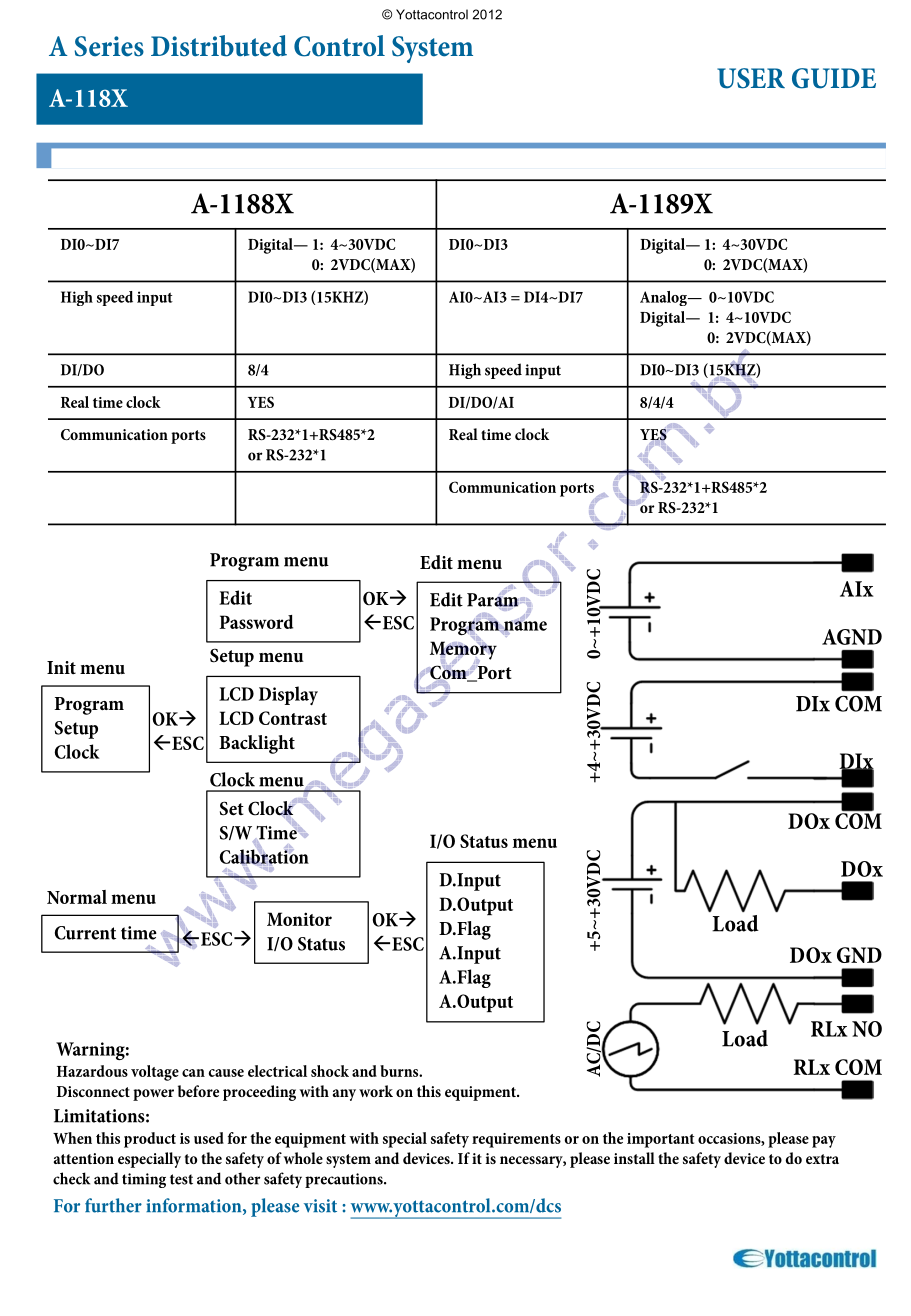 The height and width of the screenshot is (1316, 911). I want to click on Contrast, so click(293, 718).
